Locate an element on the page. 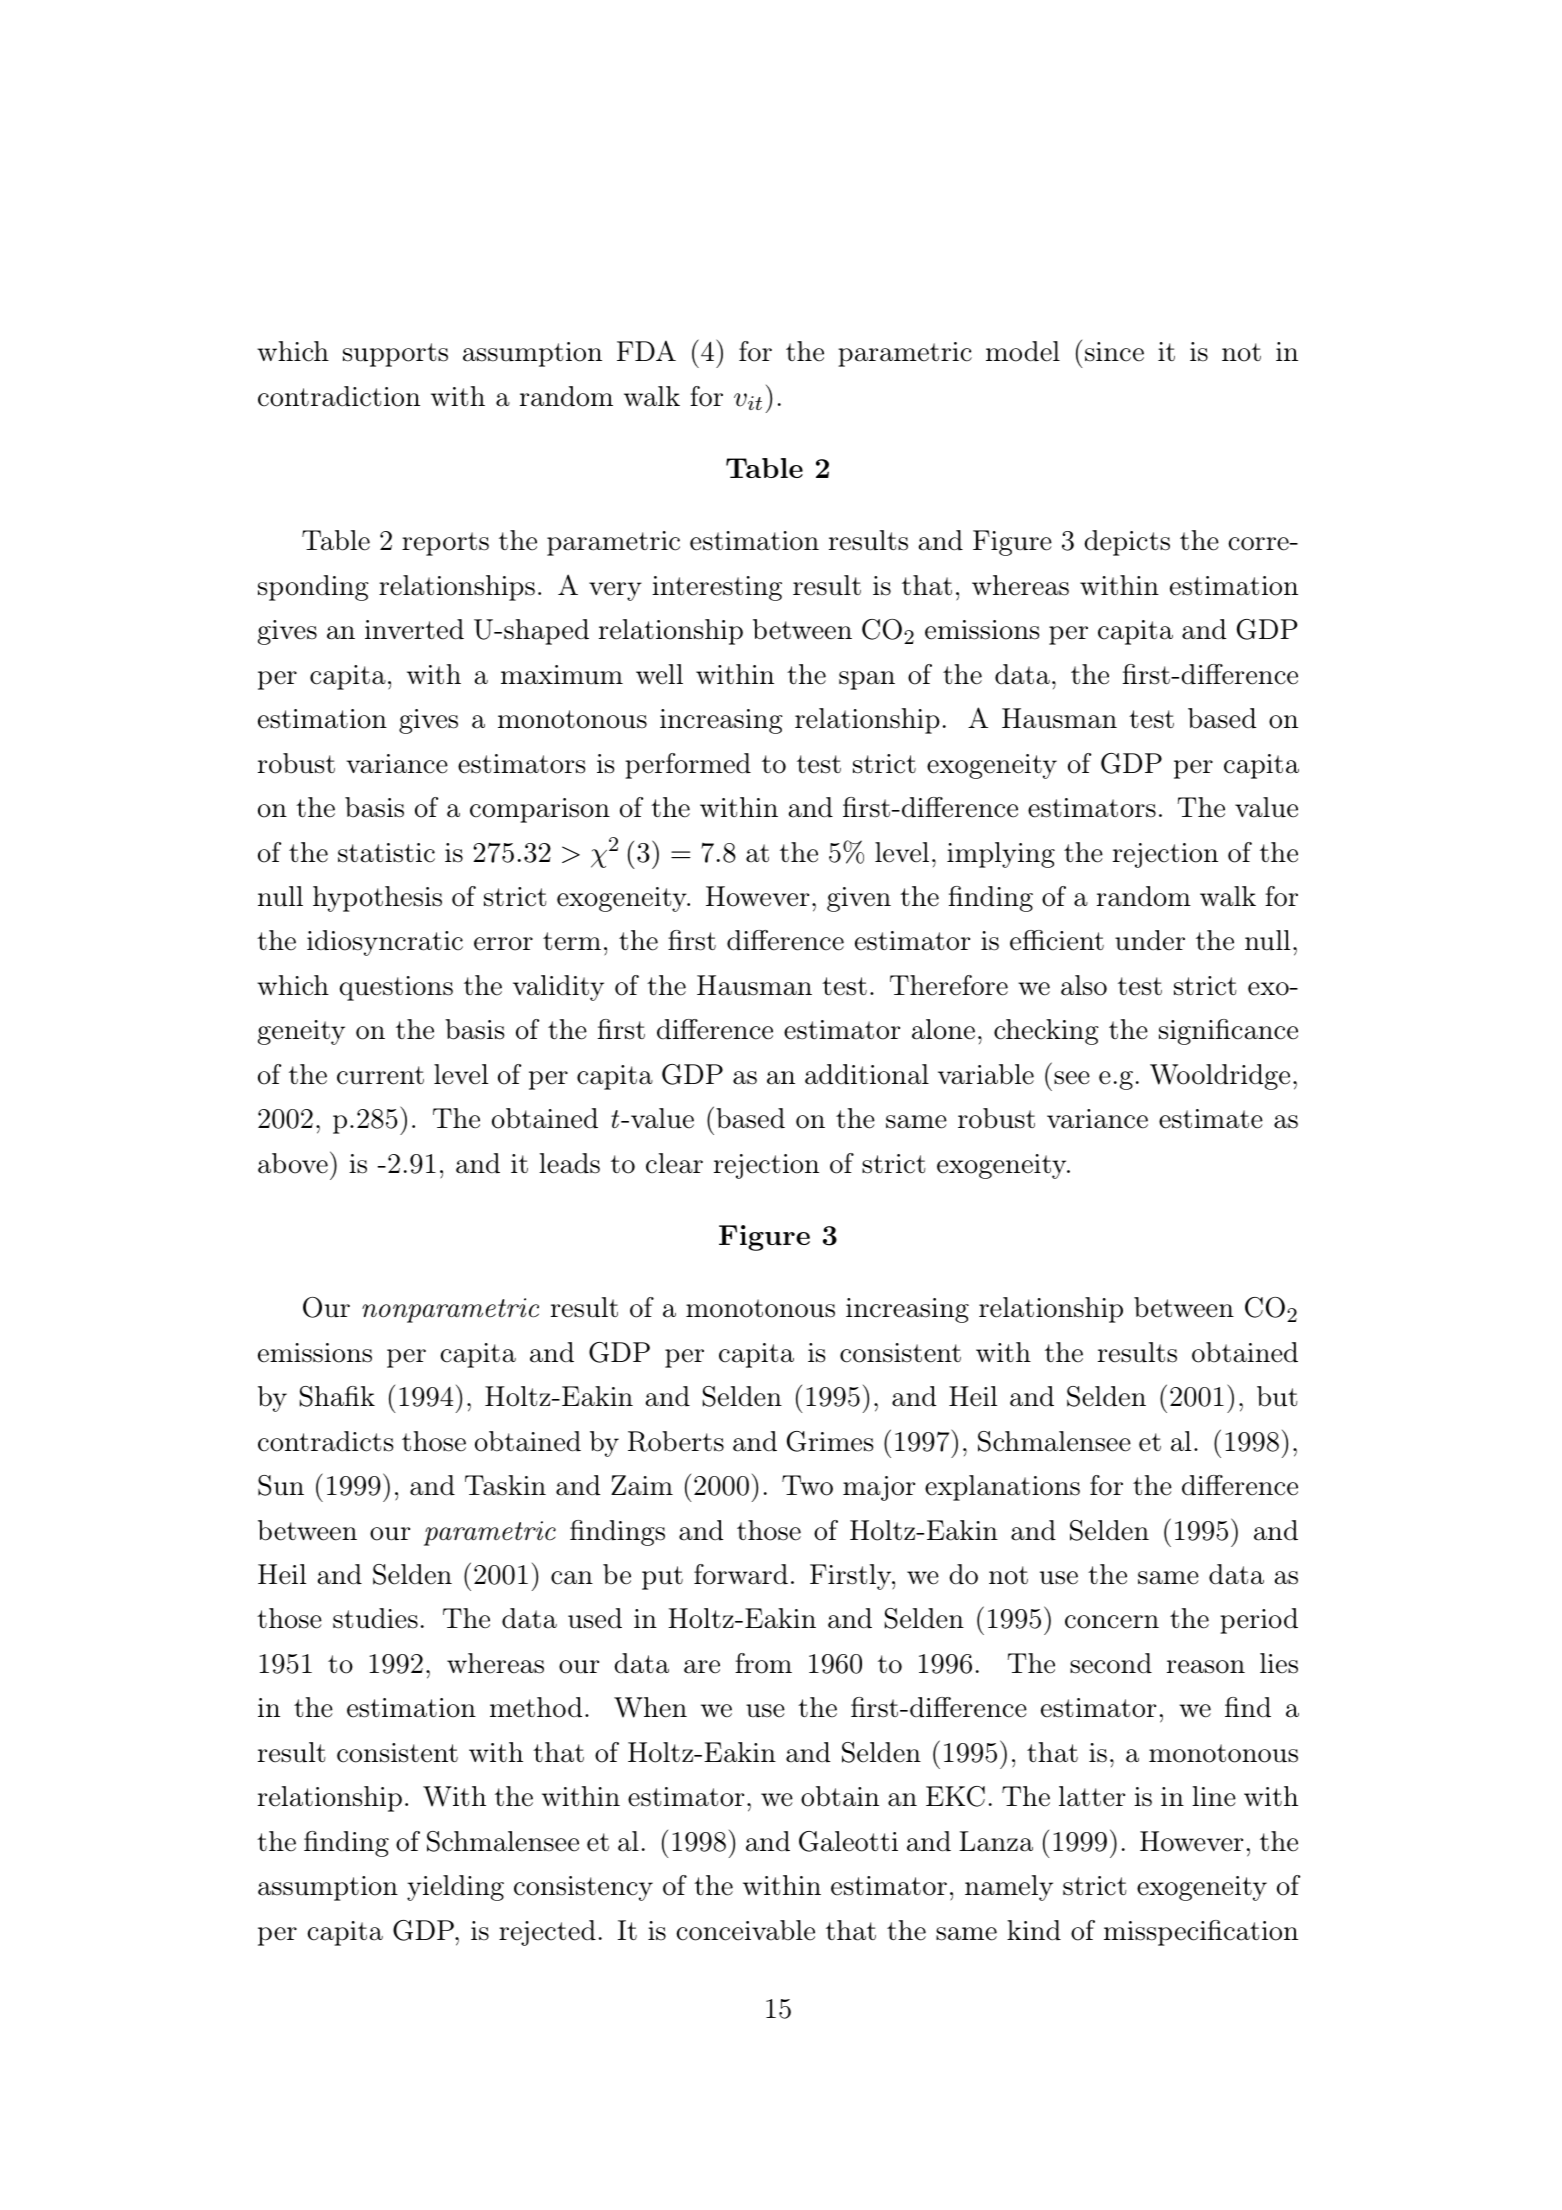 The width and height of the page is (1562, 2210). current is located at coordinates (380, 1075).
